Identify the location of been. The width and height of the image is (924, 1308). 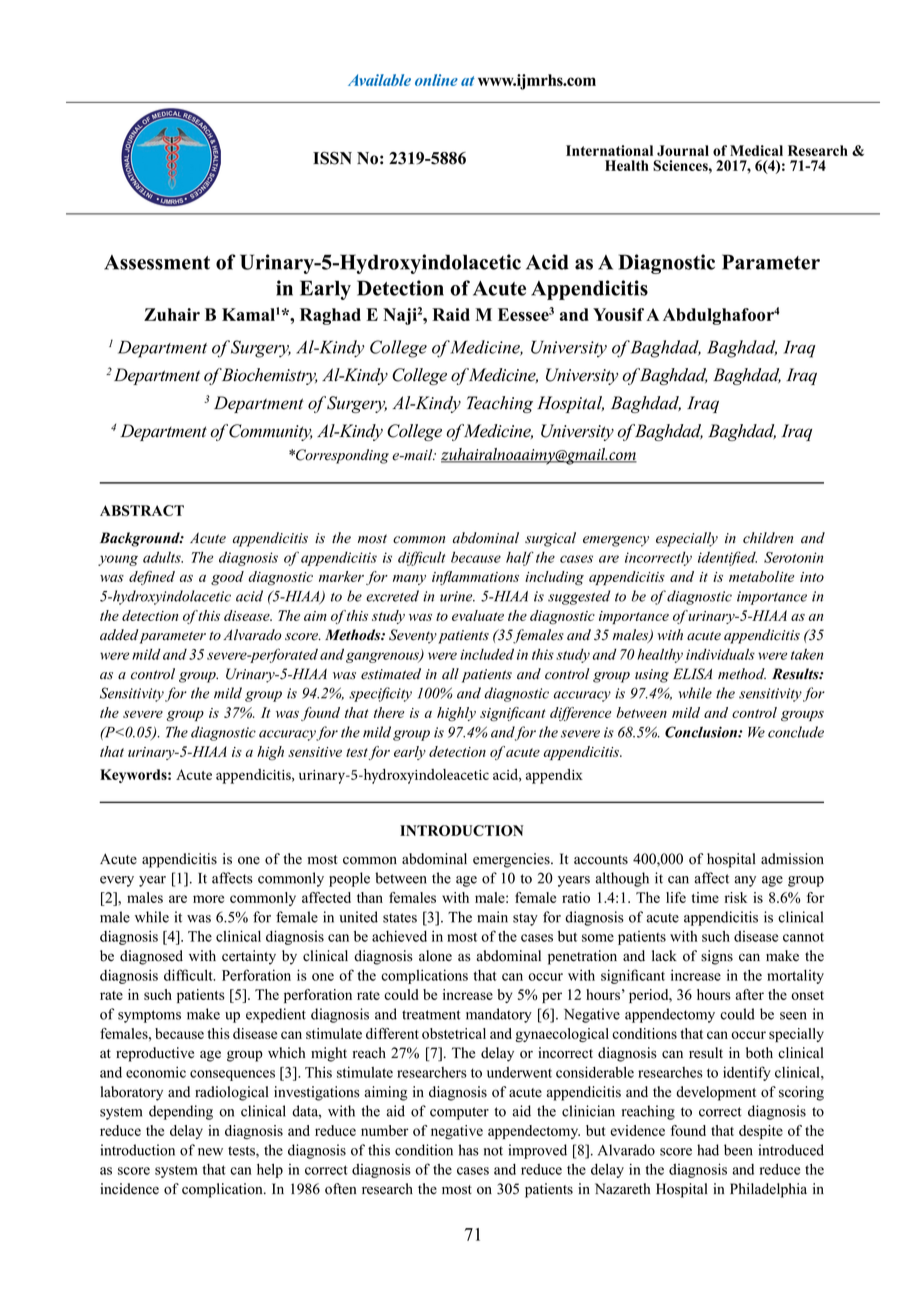
(738, 1150).
